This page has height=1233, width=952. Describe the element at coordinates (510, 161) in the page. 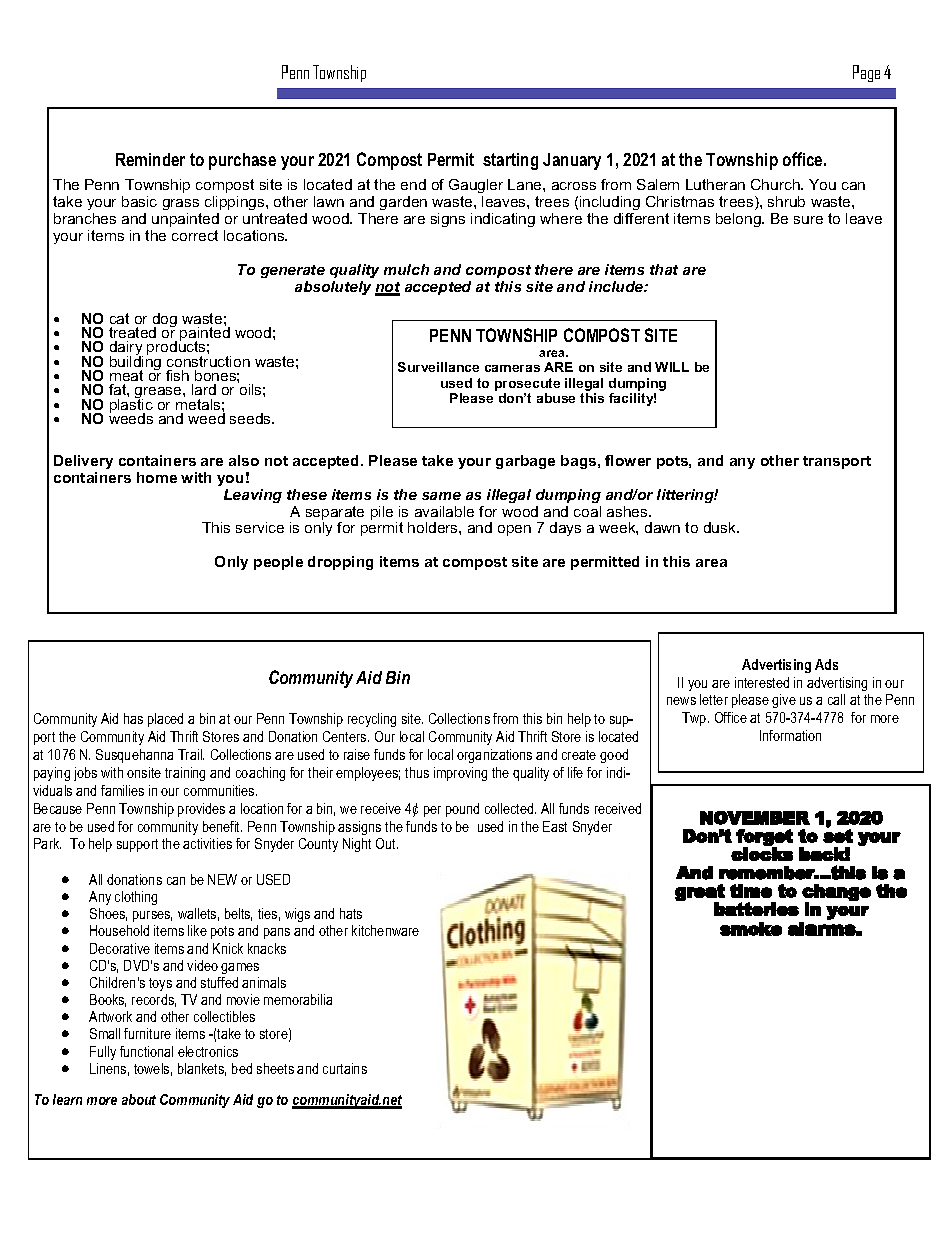

I see `starting` at that location.
